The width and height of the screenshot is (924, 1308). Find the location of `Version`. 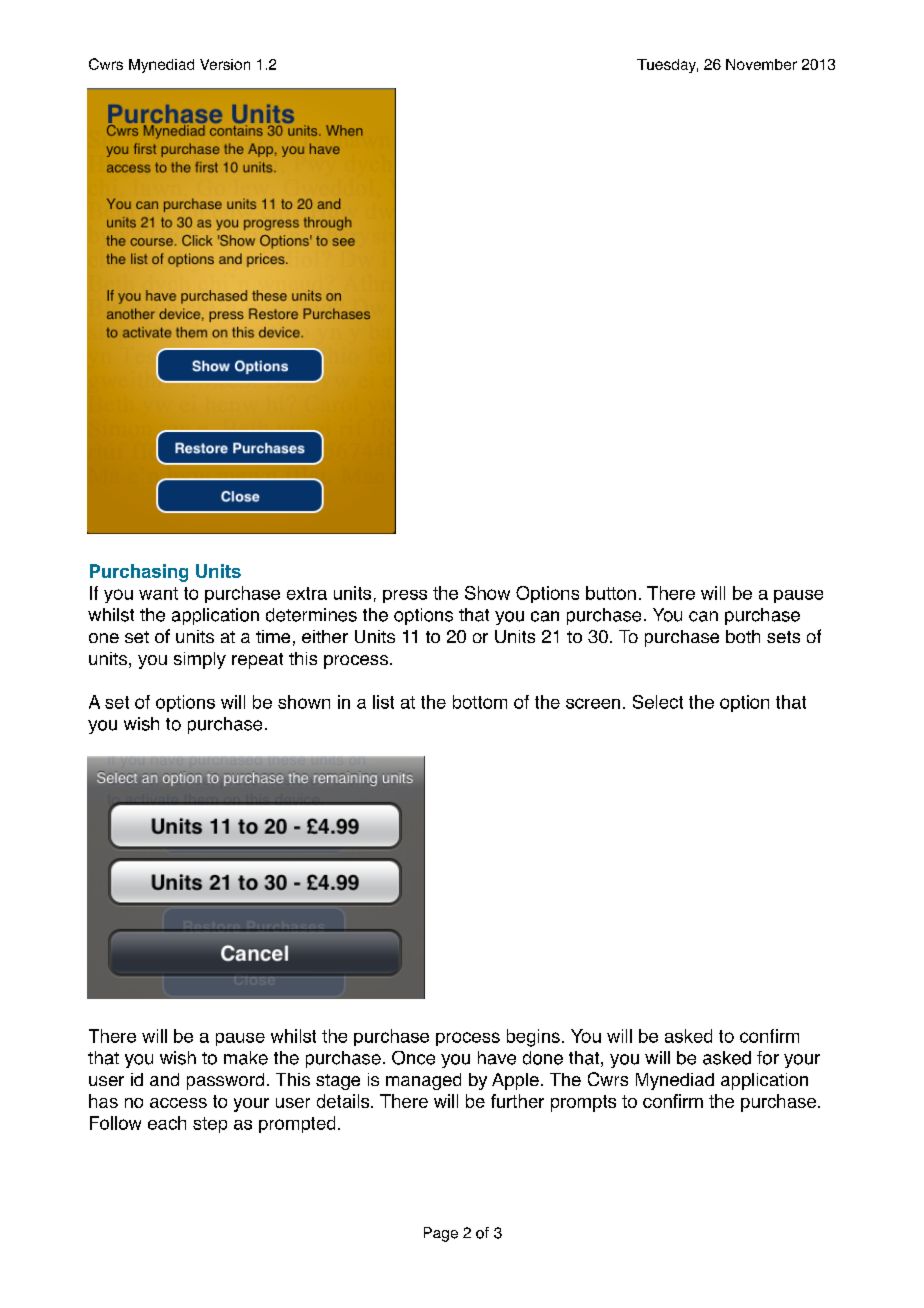

Version is located at coordinates (225, 64).
